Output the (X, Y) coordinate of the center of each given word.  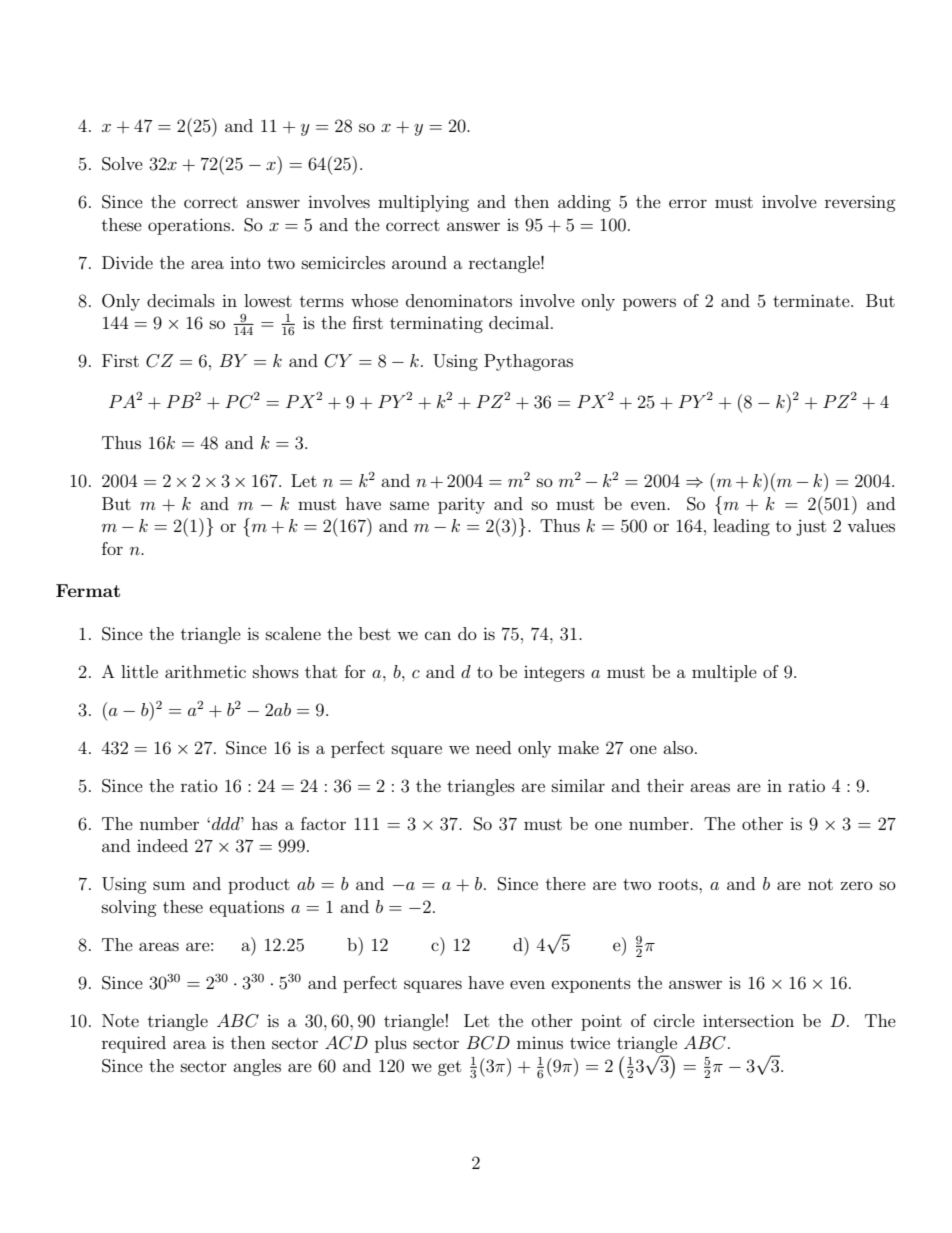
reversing (860, 203)
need (493, 747)
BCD (488, 1043)
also (678, 747)
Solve (122, 164)
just (811, 527)
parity (461, 505)
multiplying (423, 203)
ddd (227, 823)
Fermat (88, 590)
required (134, 1044)
